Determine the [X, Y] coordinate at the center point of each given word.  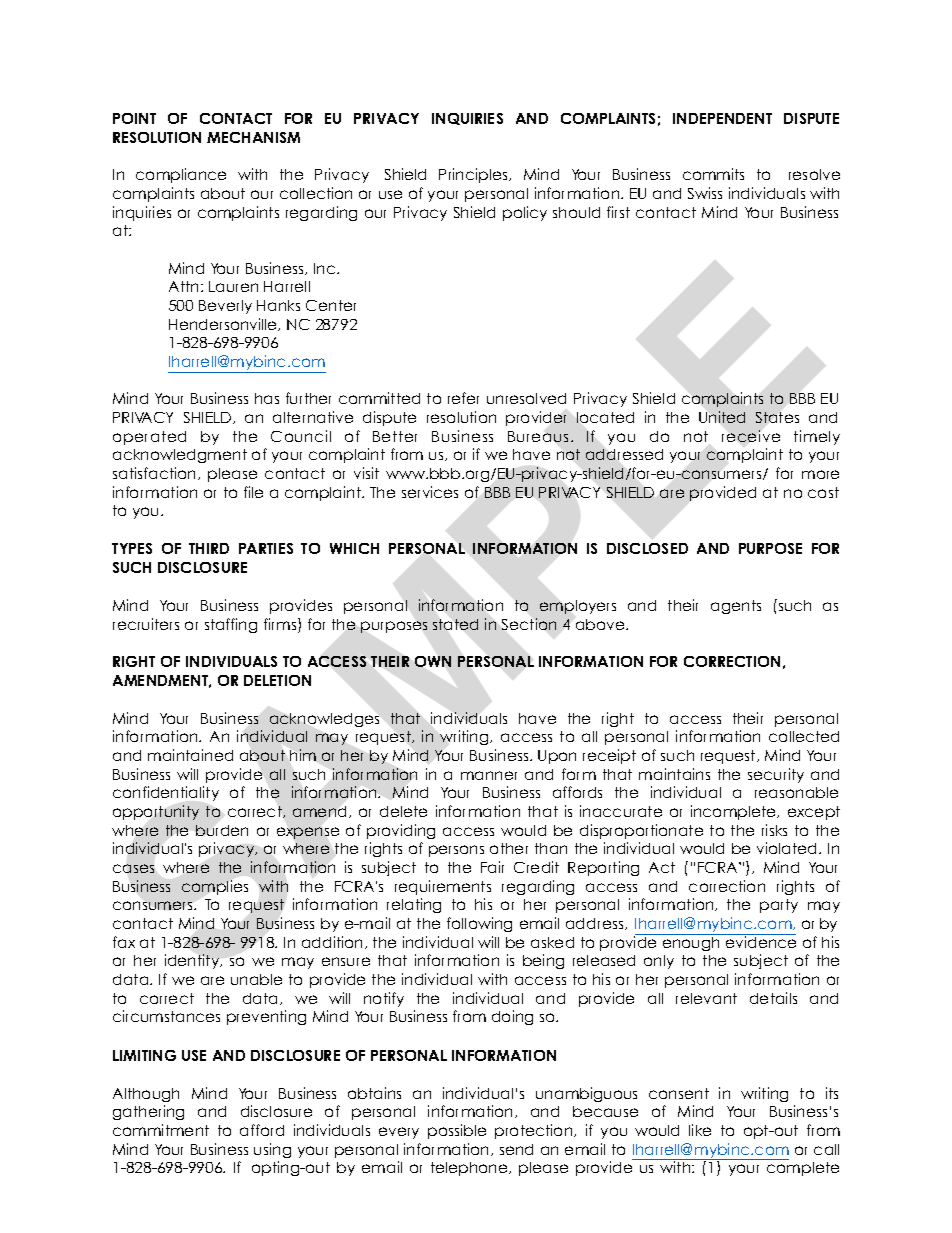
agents [736, 607]
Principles [474, 175]
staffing [231, 625]
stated [455, 624]
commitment [161, 1130]
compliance [181, 175]
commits [713, 174]
